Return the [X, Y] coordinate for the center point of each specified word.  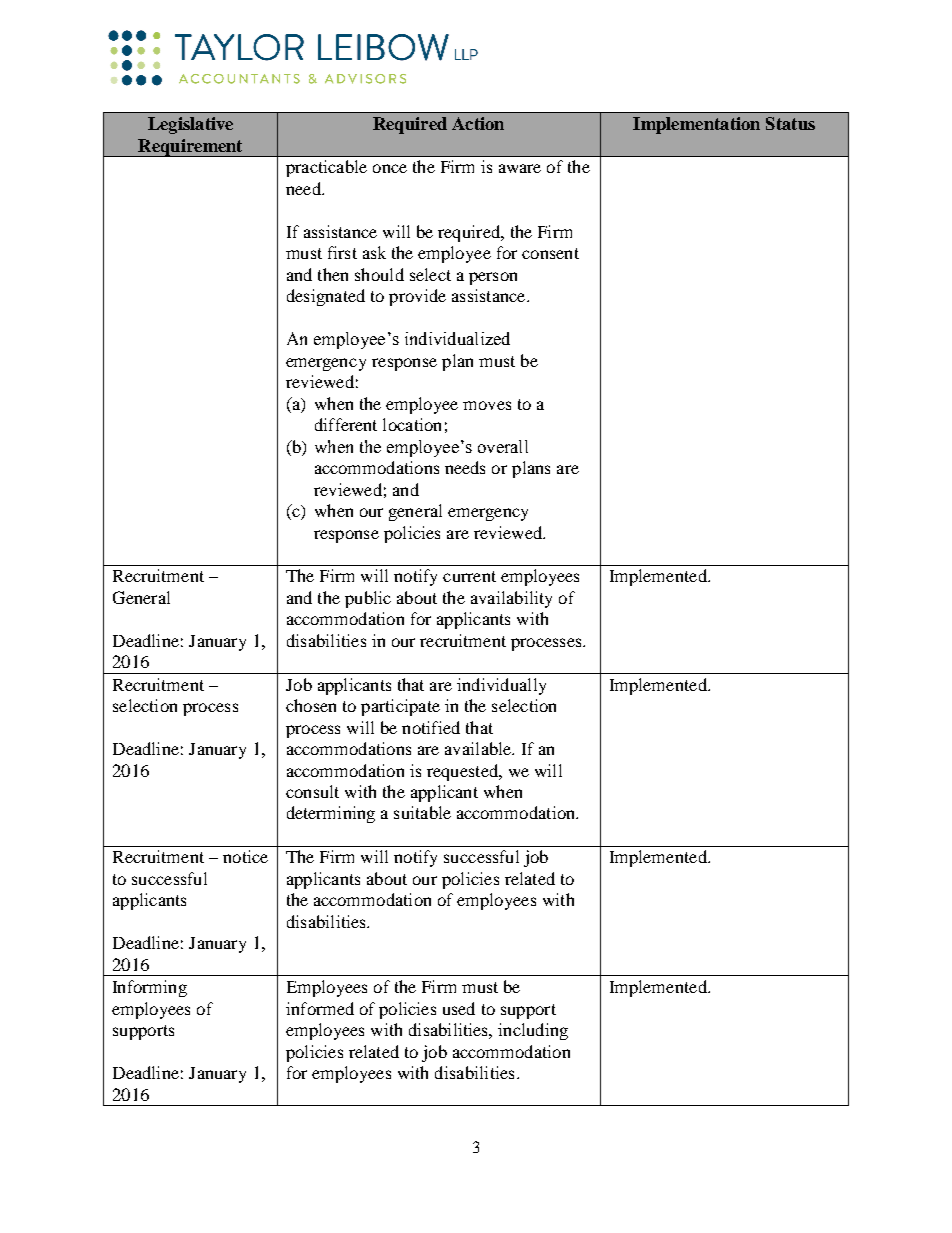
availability [511, 599]
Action [478, 123]
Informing [150, 988]
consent [550, 253]
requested [463, 772]
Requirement [190, 148]
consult [312, 791]
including [533, 1031]
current [469, 576]
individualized [457, 338]
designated [326, 297]
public [368, 599]
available [479, 748]
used [459, 1008]
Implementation [696, 125]
